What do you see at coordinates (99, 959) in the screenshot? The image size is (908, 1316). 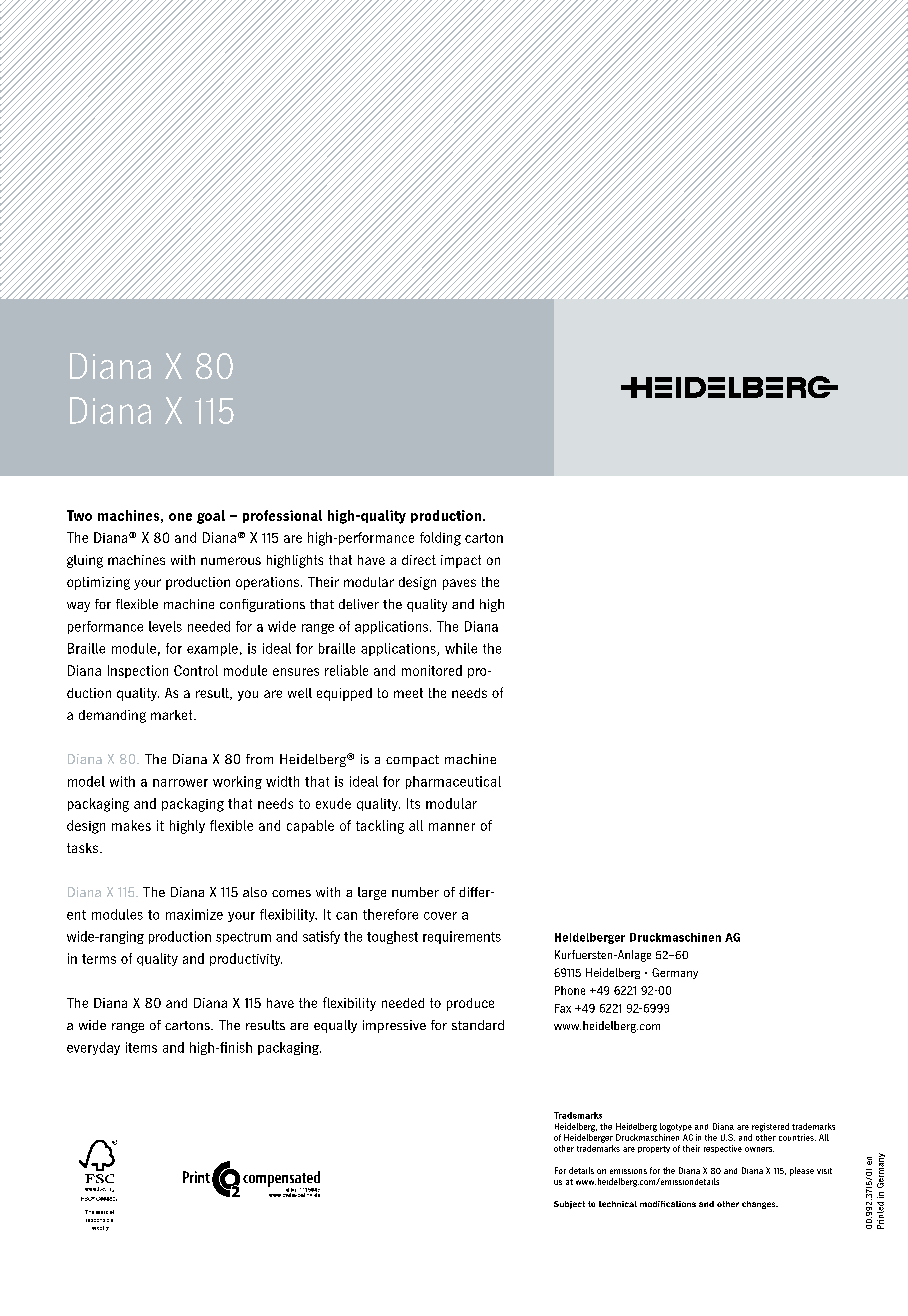 I see `terms` at bounding box center [99, 959].
